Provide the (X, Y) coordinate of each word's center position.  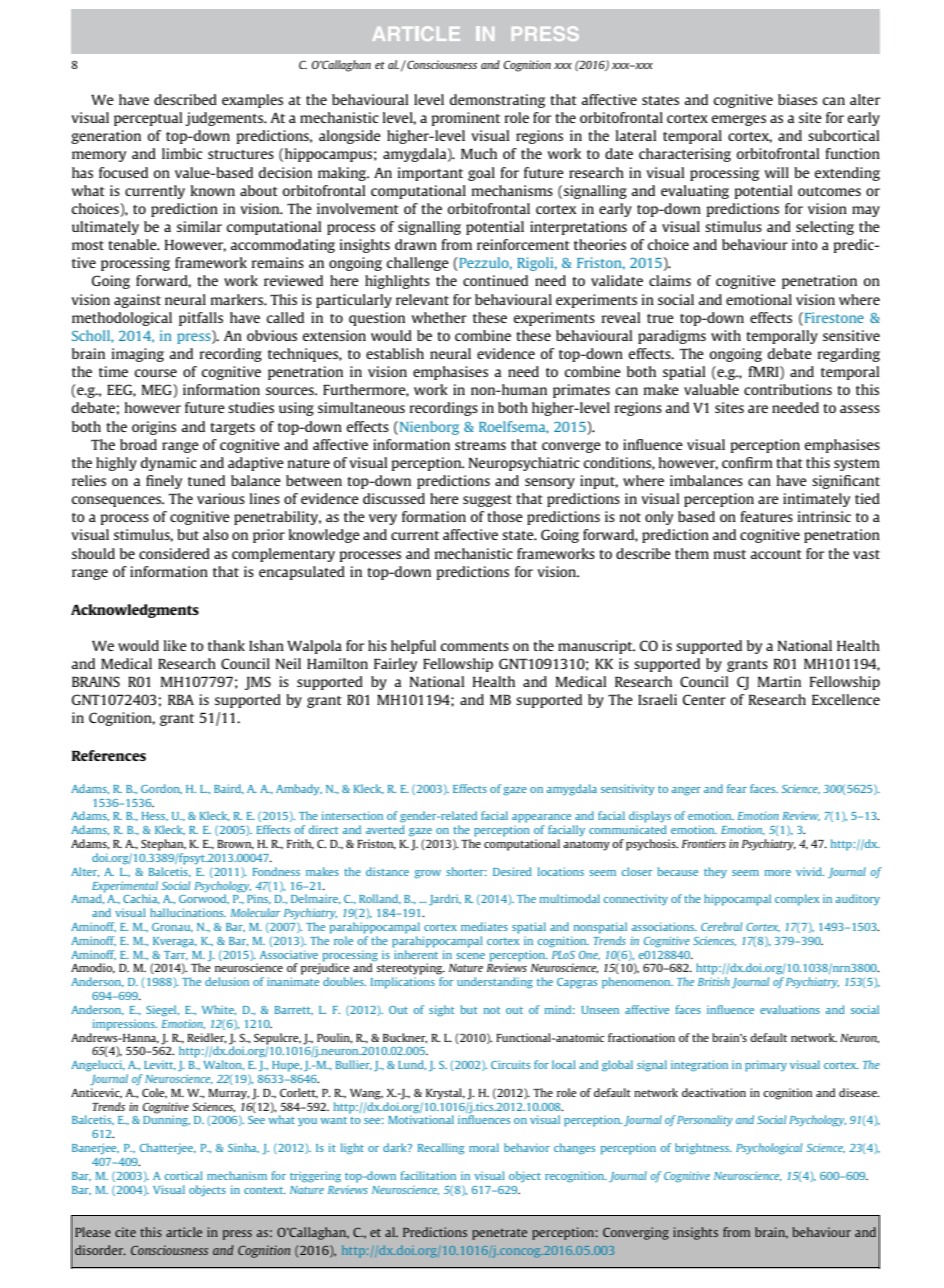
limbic (182, 153)
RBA (181, 699)
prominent (466, 119)
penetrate (499, 1234)
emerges (739, 120)
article (184, 1232)
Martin (779, 681)
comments (475, 646)
